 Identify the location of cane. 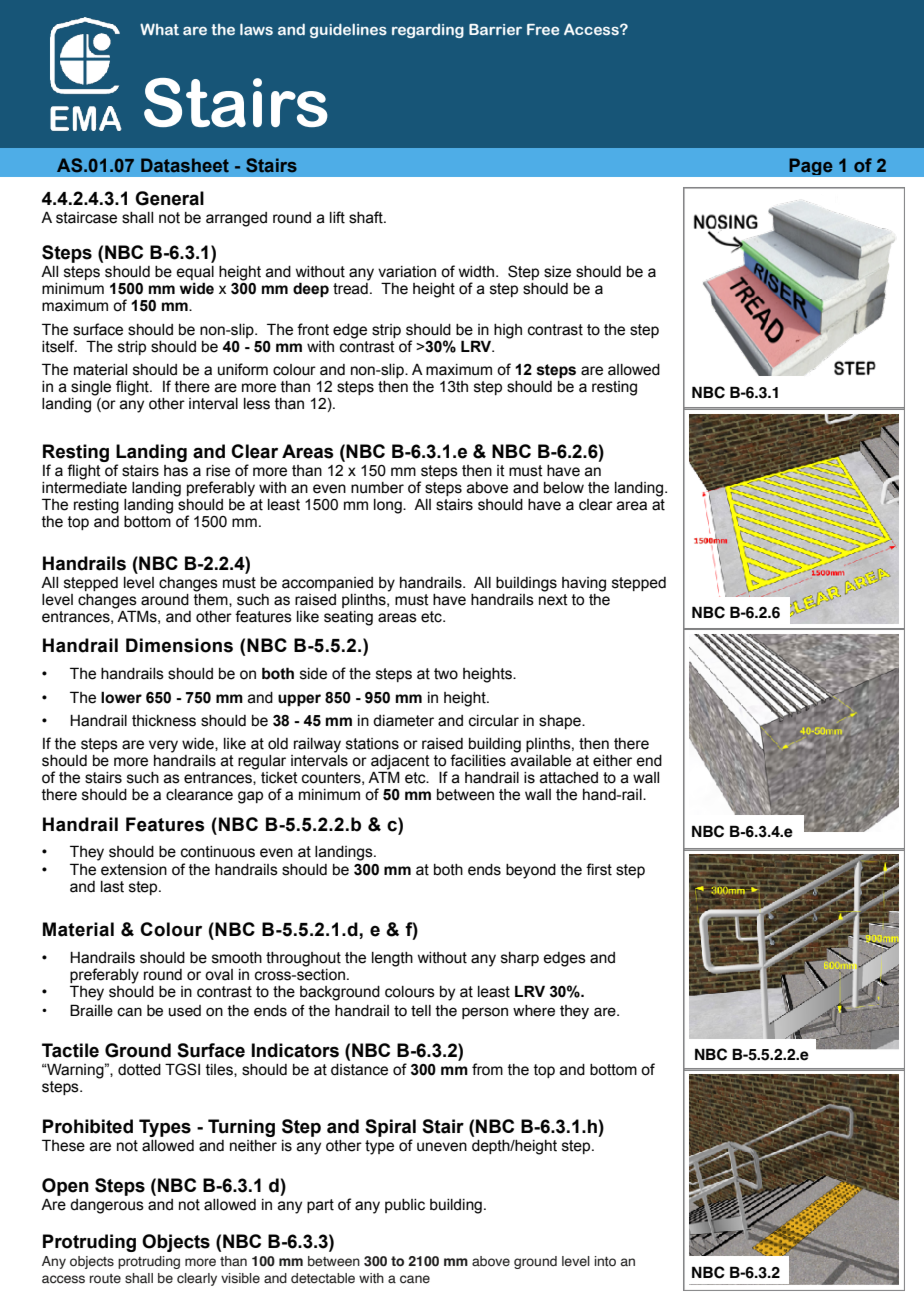
(415, 1279).
